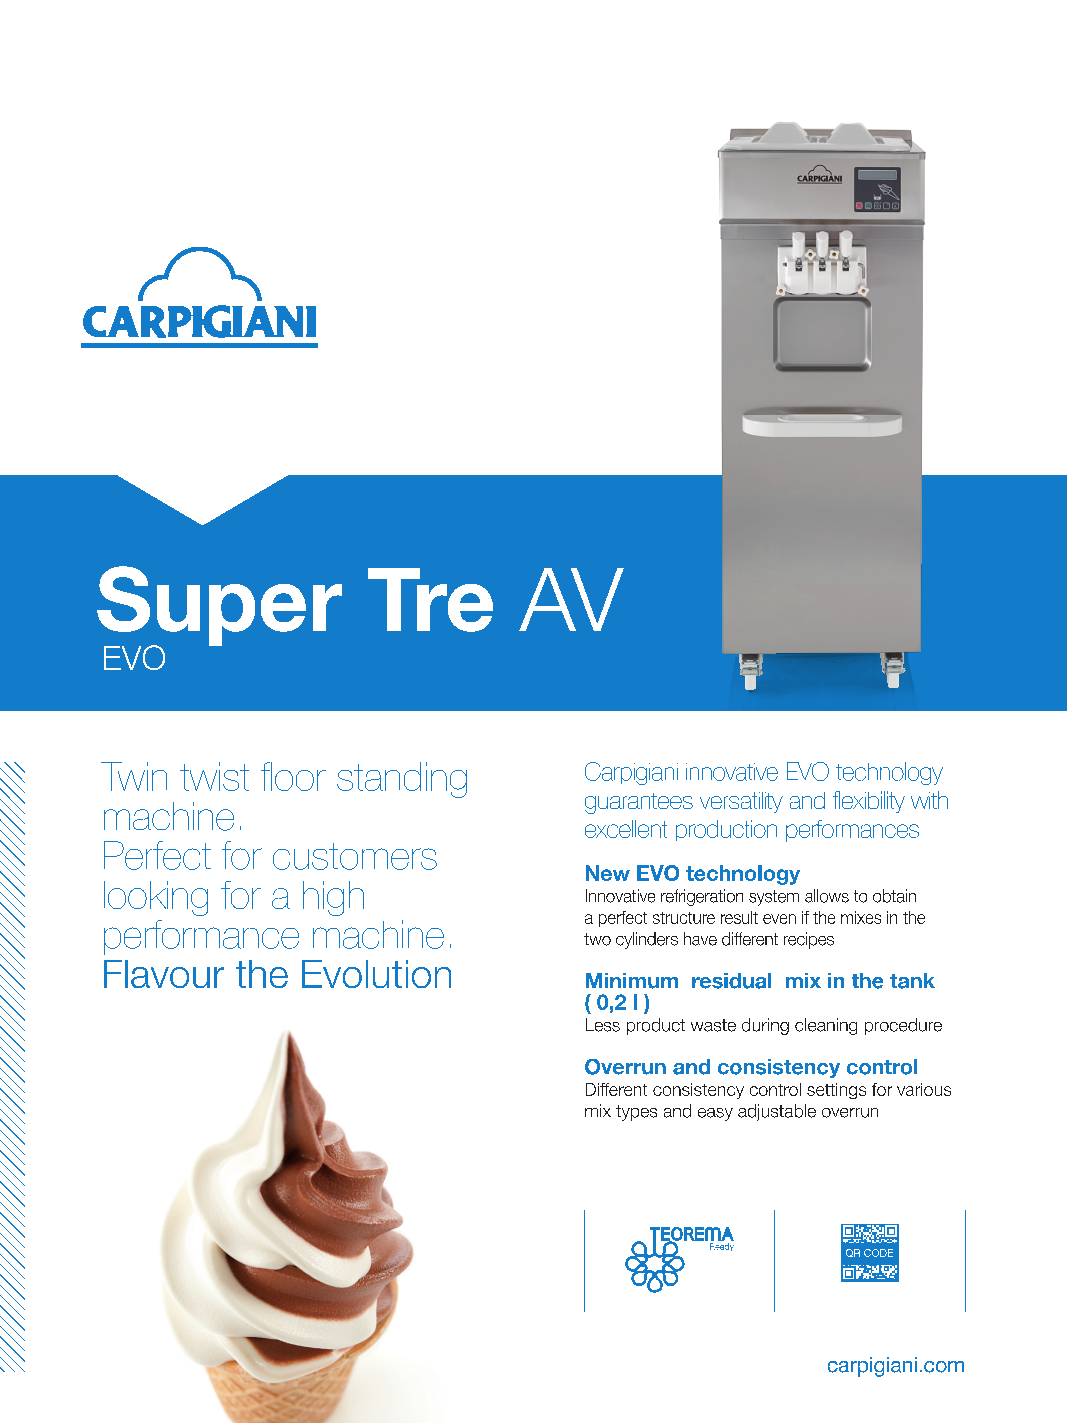  Describe the element at coordinates (929, 800) in the screenshot. I see `with` at that location.
